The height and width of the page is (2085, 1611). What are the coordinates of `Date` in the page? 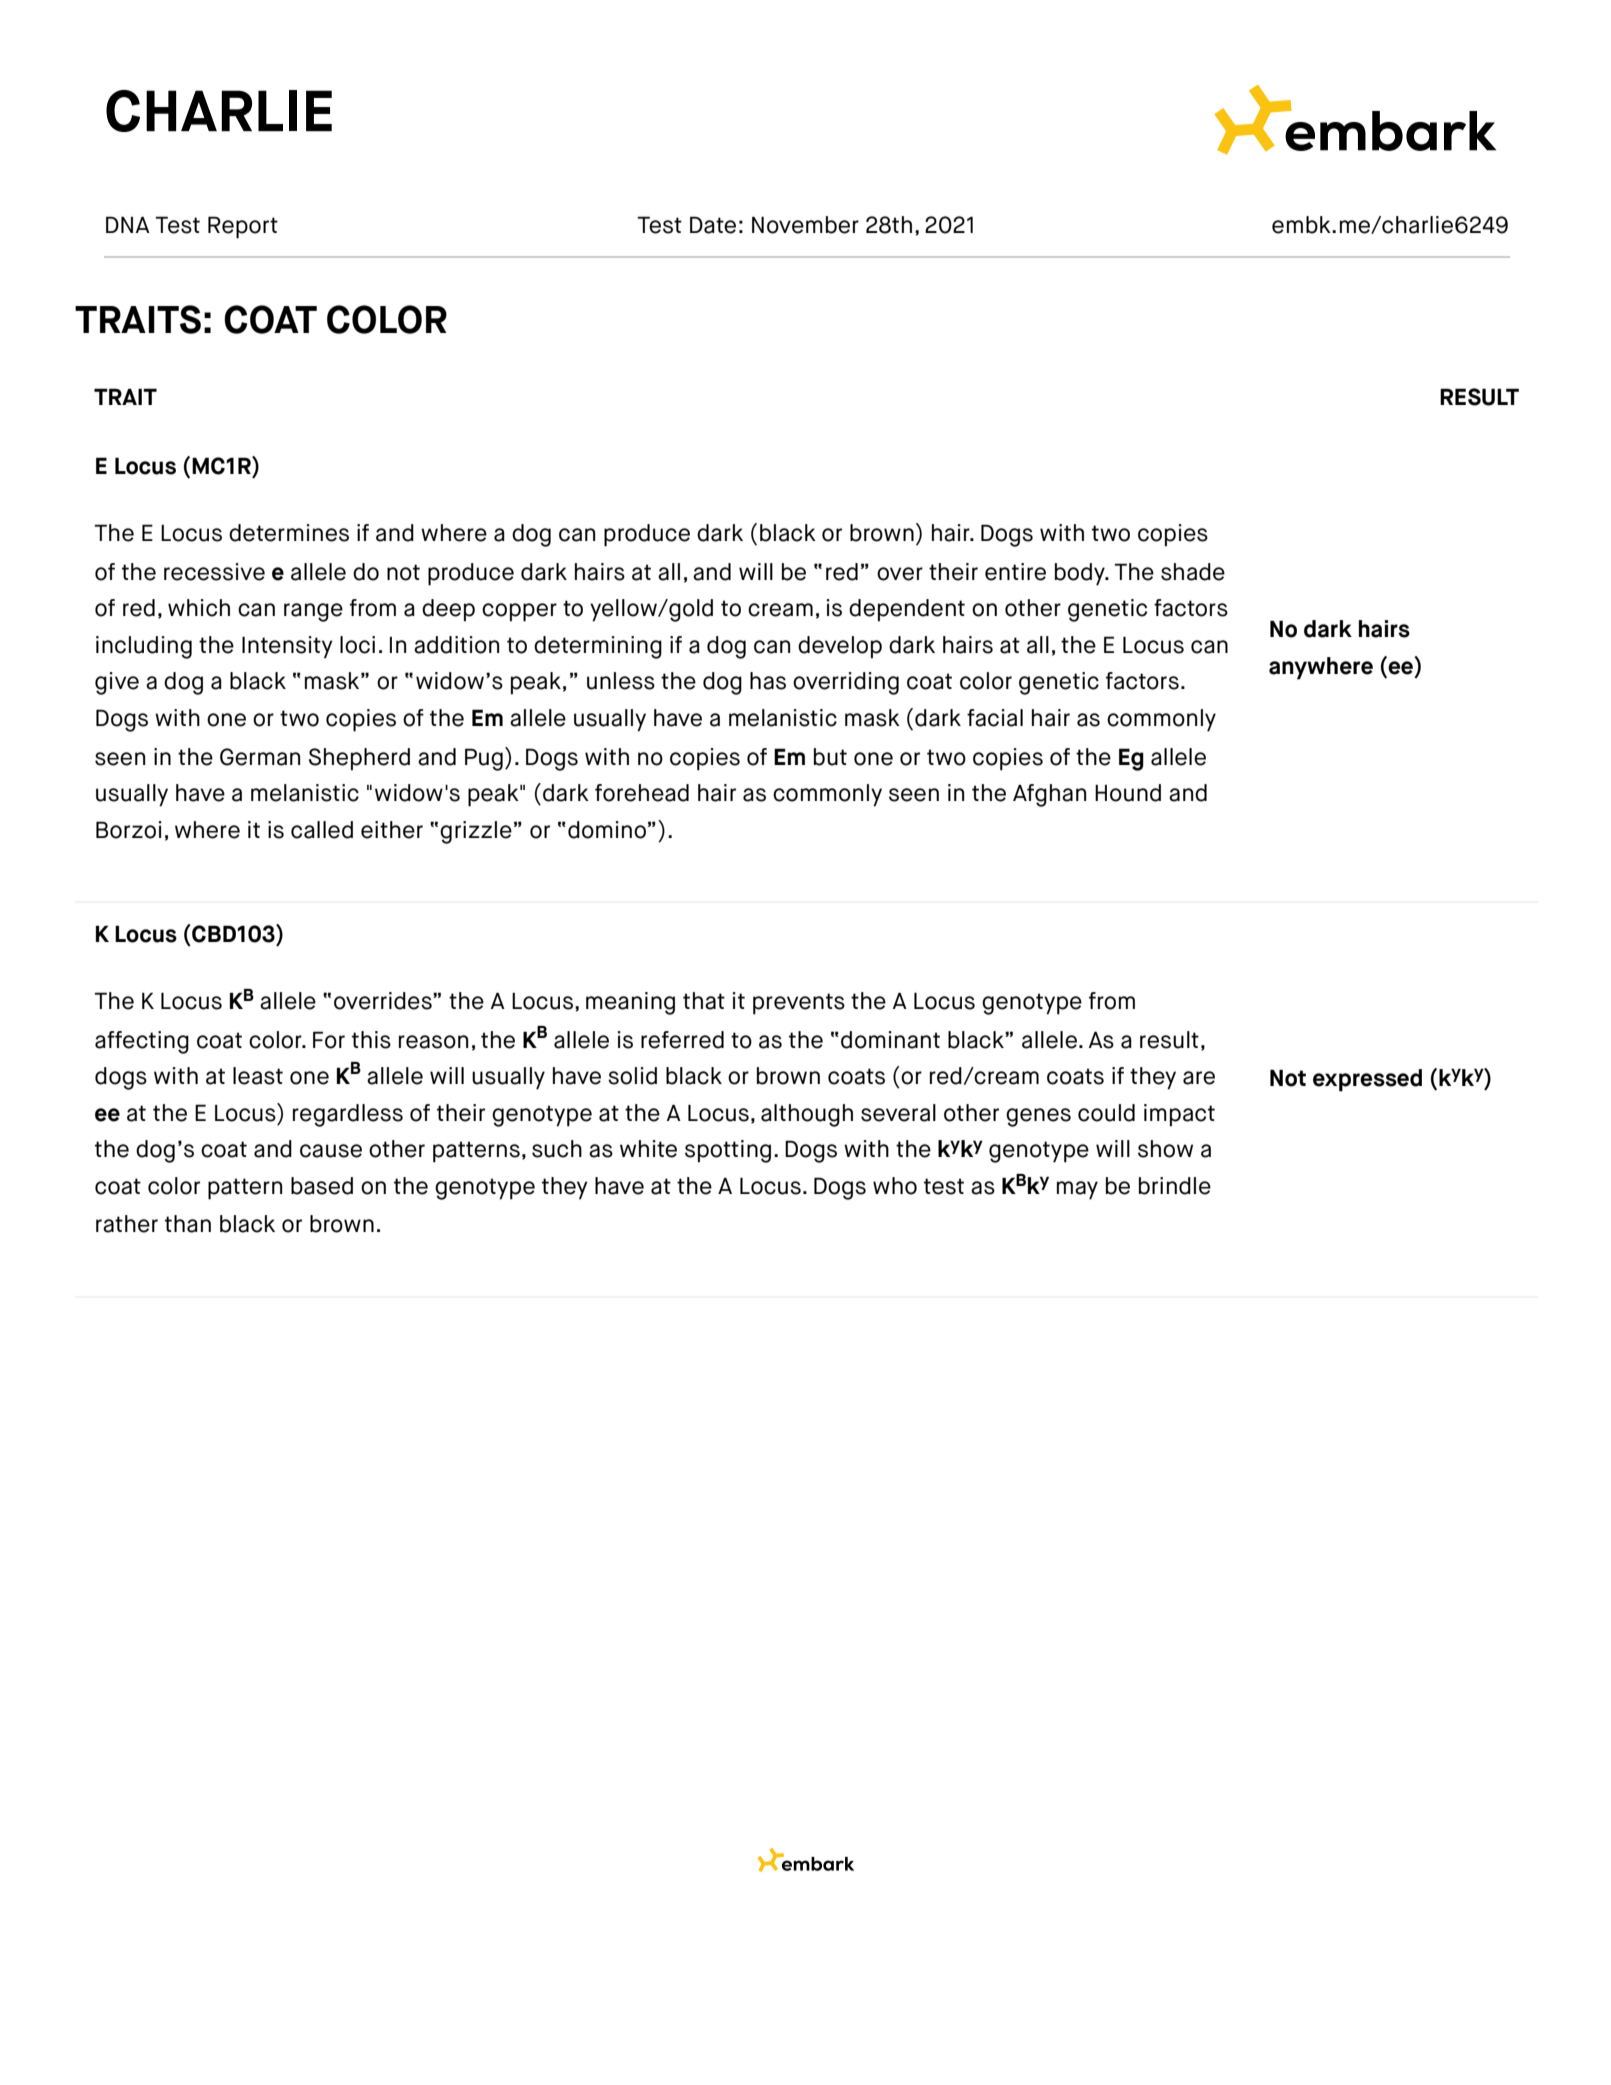 It's located at (713, 225).
